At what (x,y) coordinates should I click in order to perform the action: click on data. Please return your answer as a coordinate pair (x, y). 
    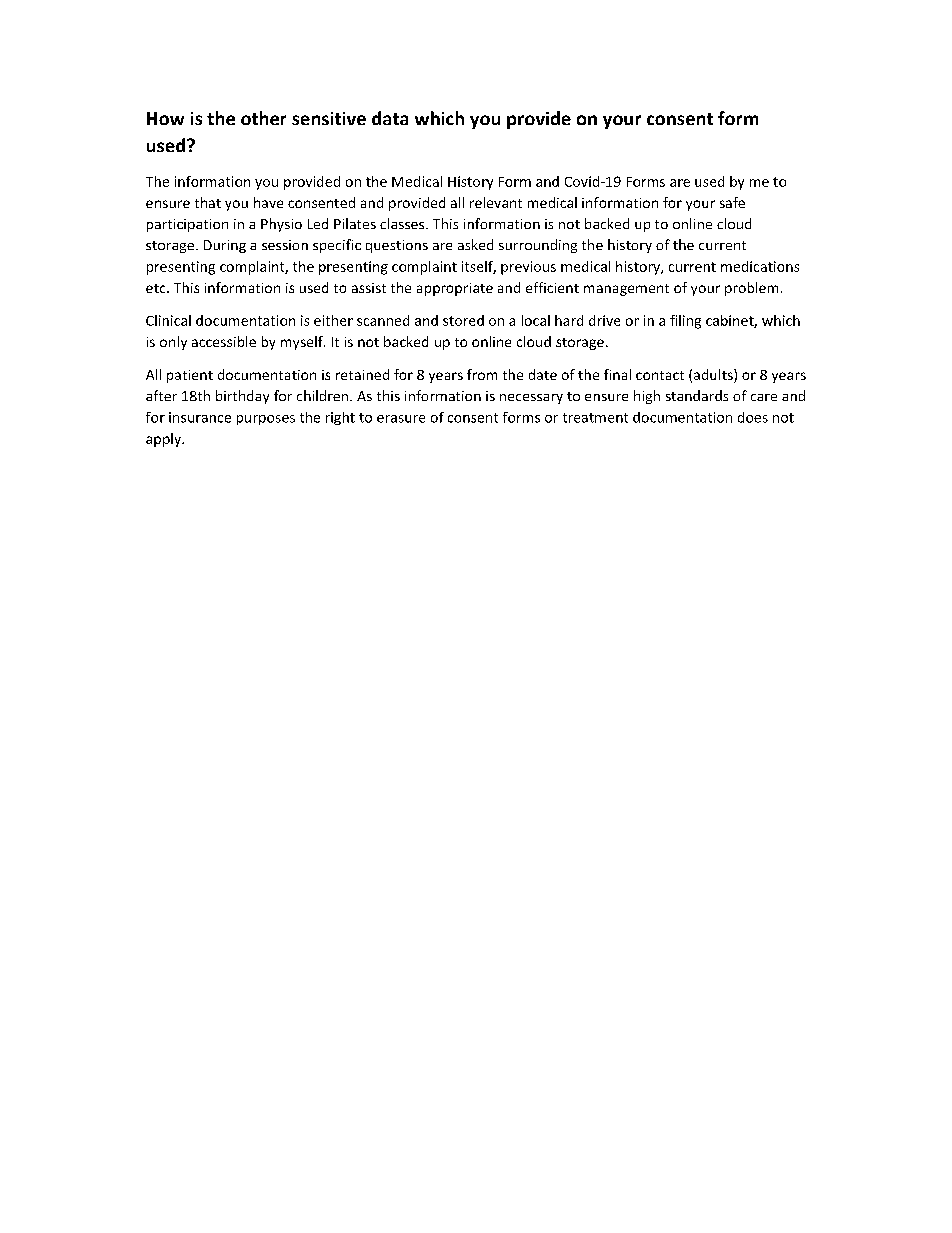
    Looking at the image, I should click on (390, 118).
